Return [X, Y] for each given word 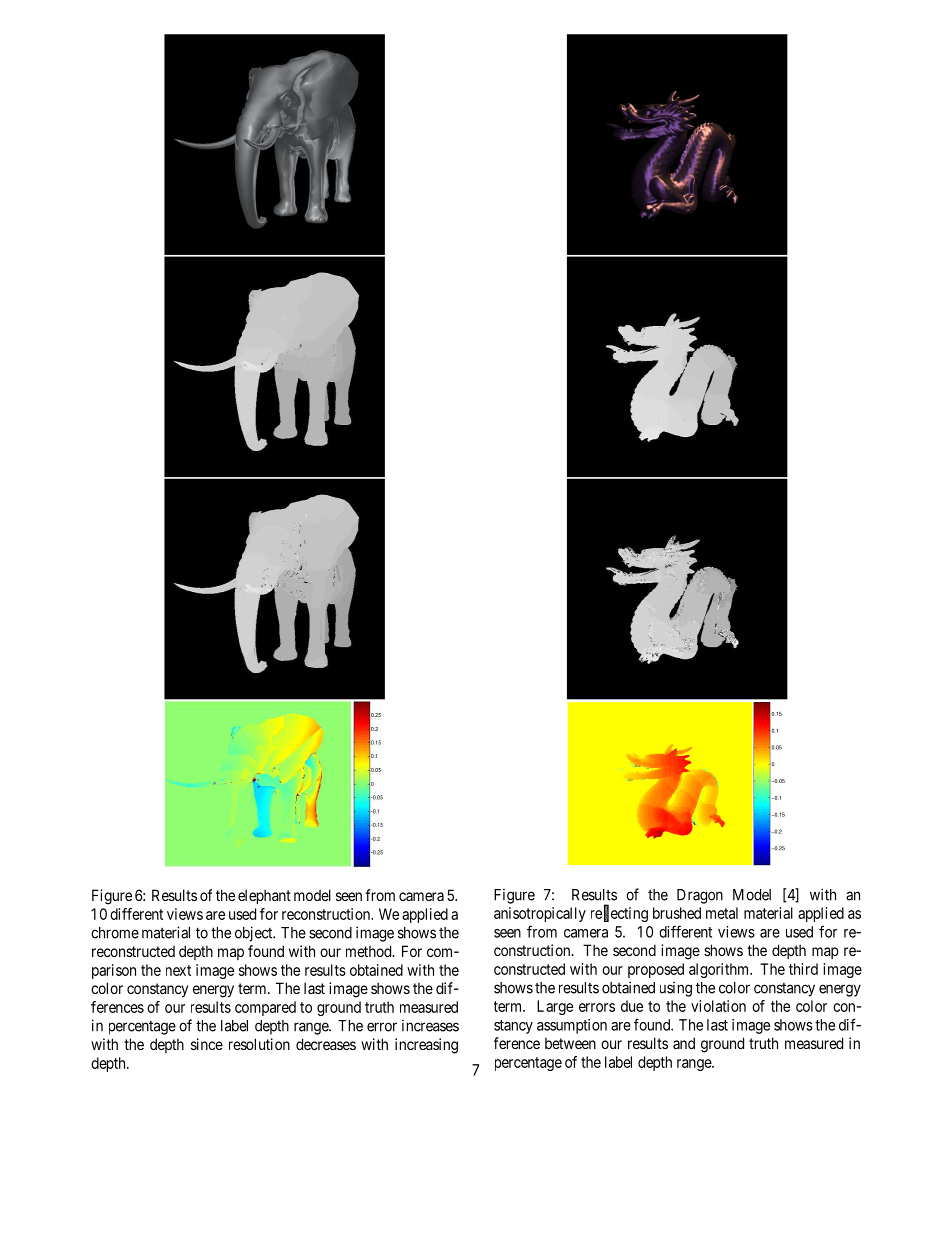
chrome [115, 933]
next [178, 970]
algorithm [720, 970]
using [676, 989]
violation [718, 1006]
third [803, 969]
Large [555, 1007]
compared [265, 1008]
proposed [656, 970]
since [207, 1044]
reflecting [619, 914]
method [370, 951]
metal [722, 913]
